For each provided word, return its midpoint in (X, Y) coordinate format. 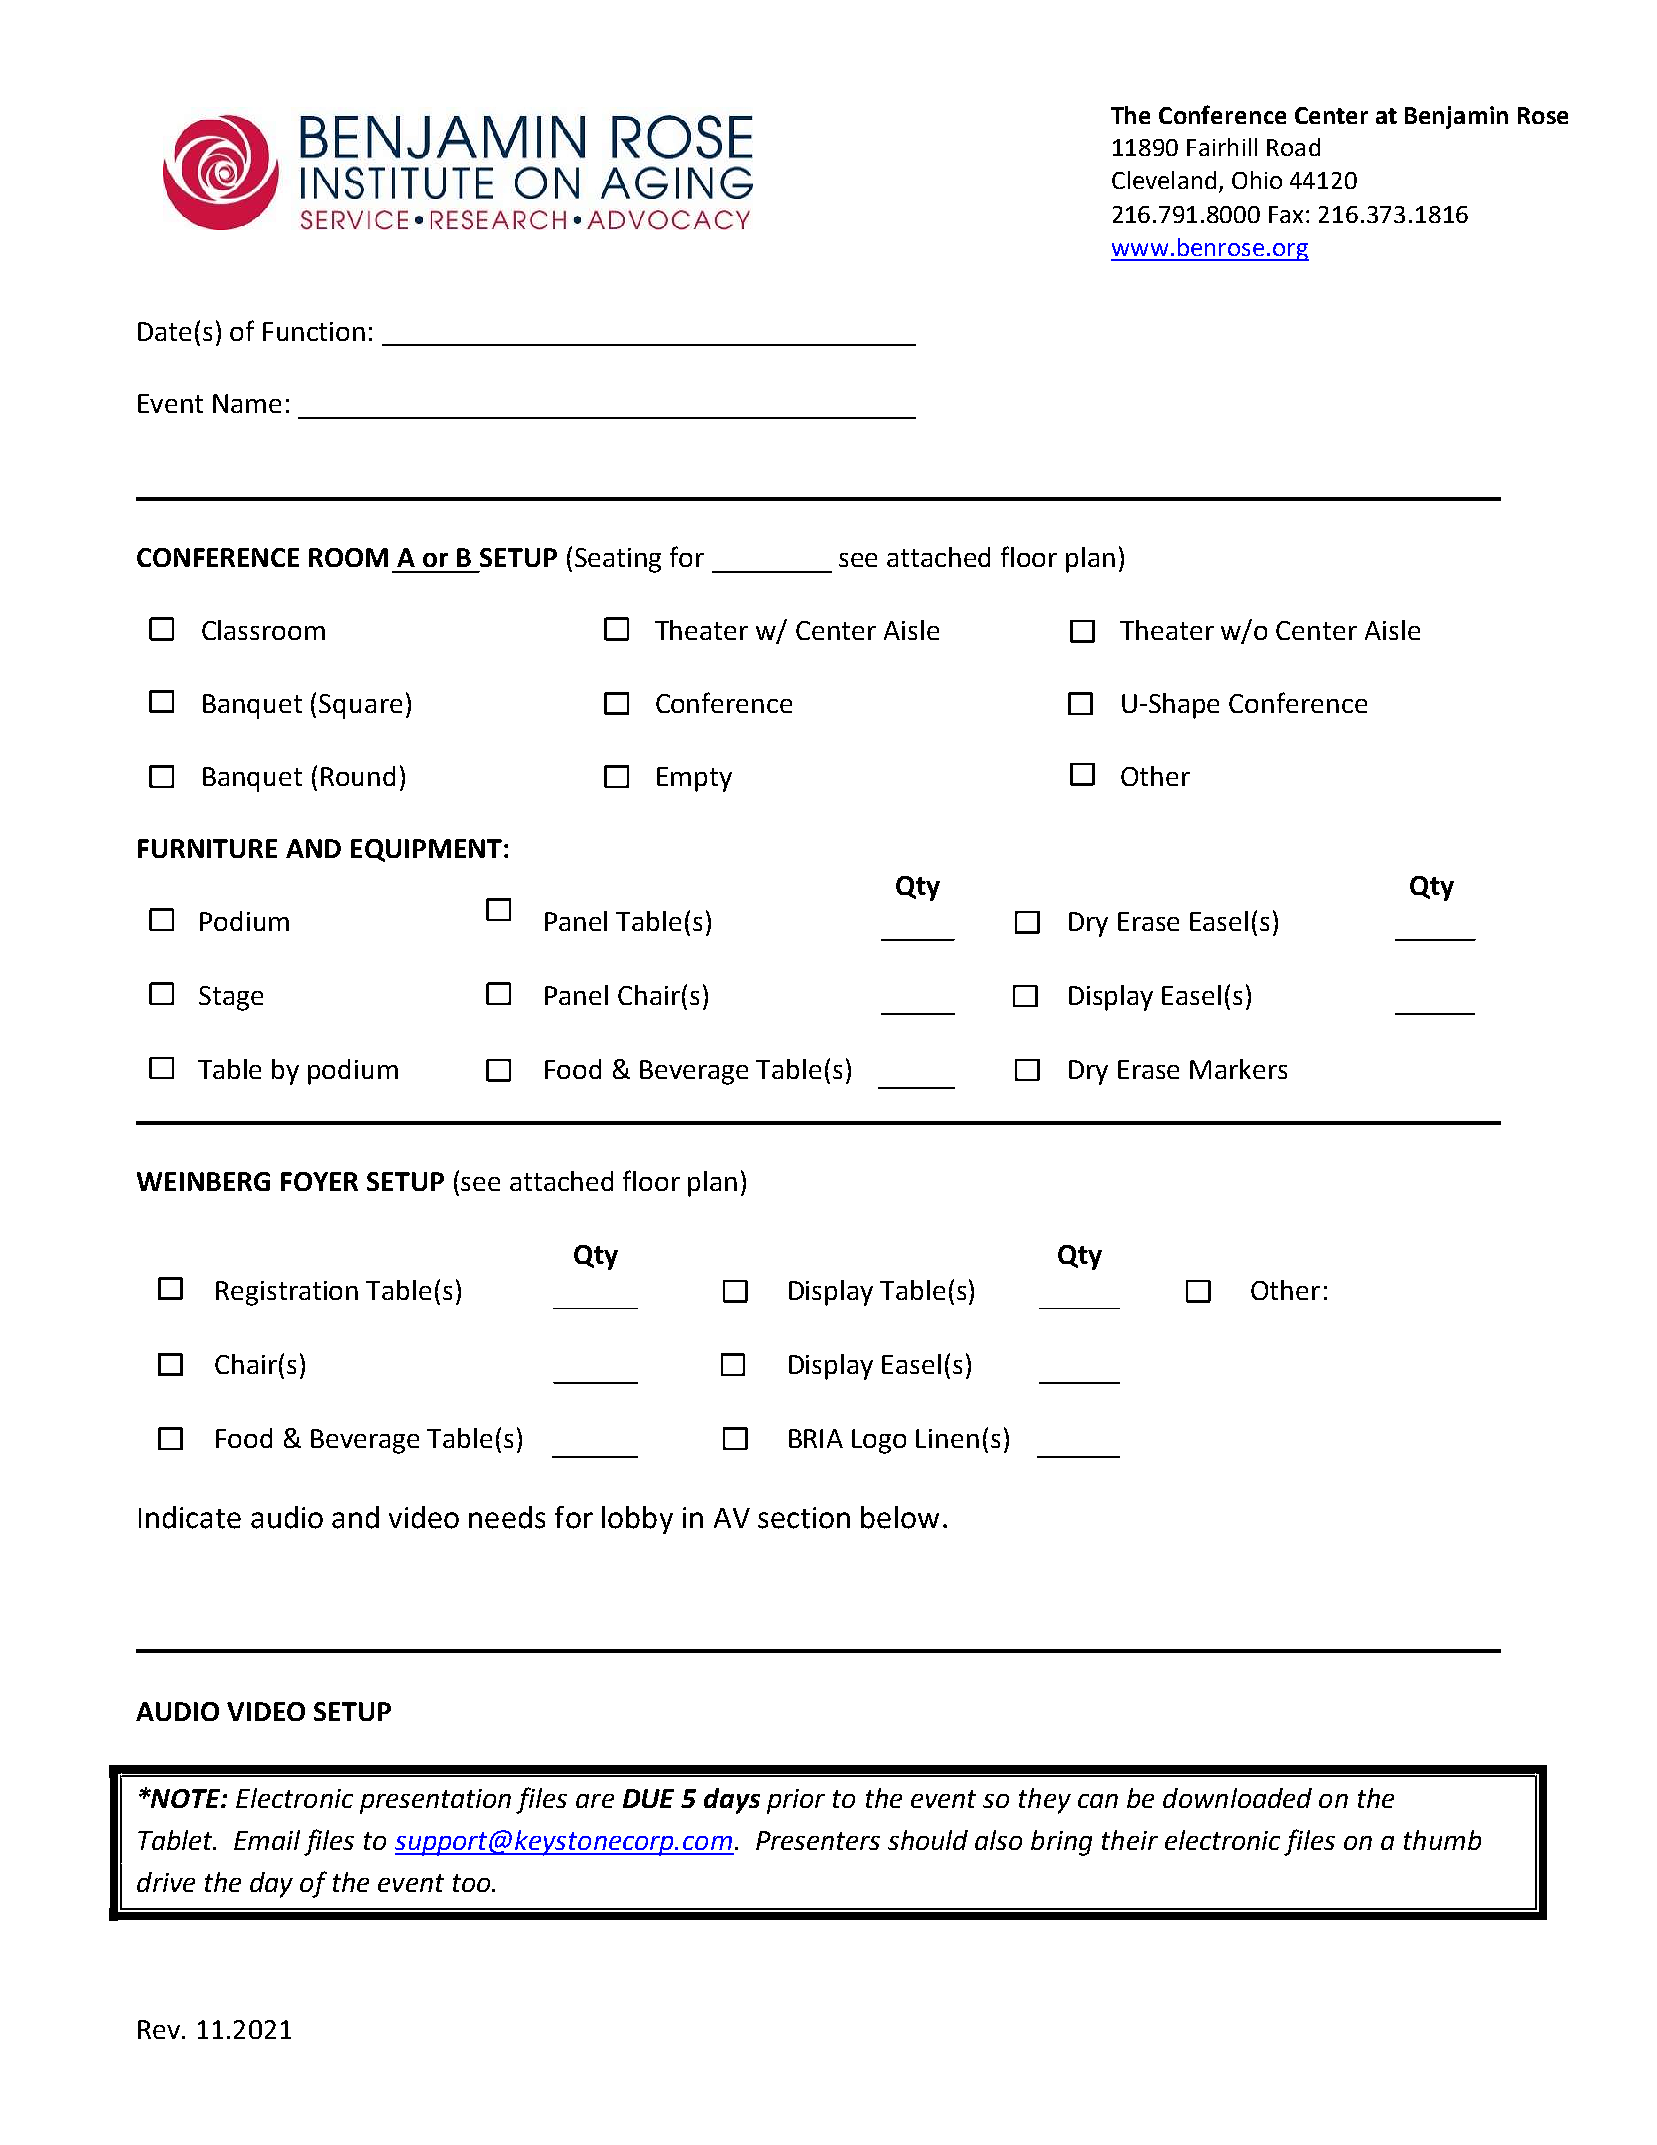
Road (1293, 147)
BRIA (816, 1438)
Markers (1238, 1069)
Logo (879, 1441)
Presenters (818, 1840)
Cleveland (1164, 180)
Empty (694, 779)
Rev (160, 2029)
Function (314, 331)
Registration (287, 1293)
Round (358, 776)
